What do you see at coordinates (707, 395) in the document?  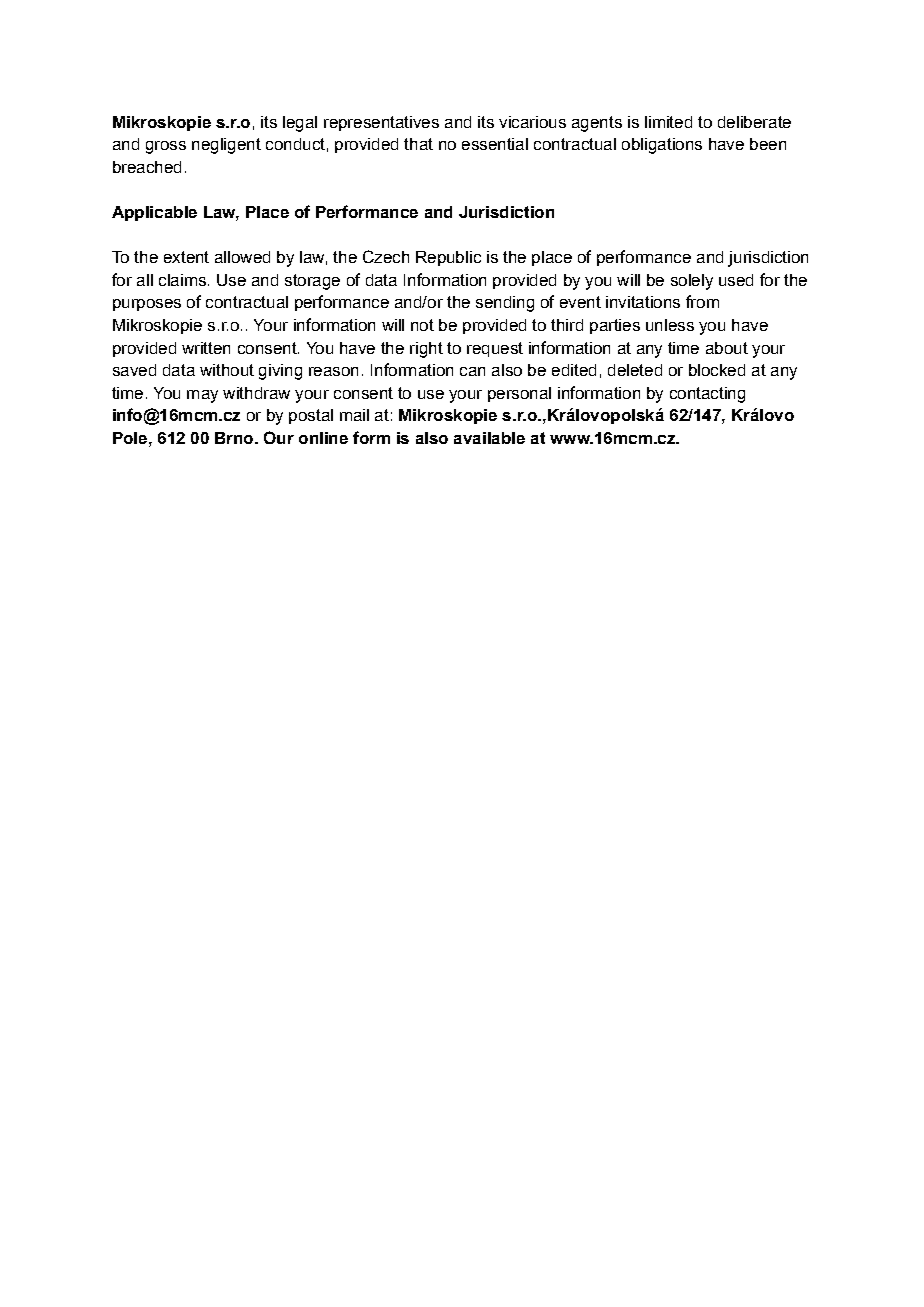 I see `contacting` at bounding box center [707, 395].
